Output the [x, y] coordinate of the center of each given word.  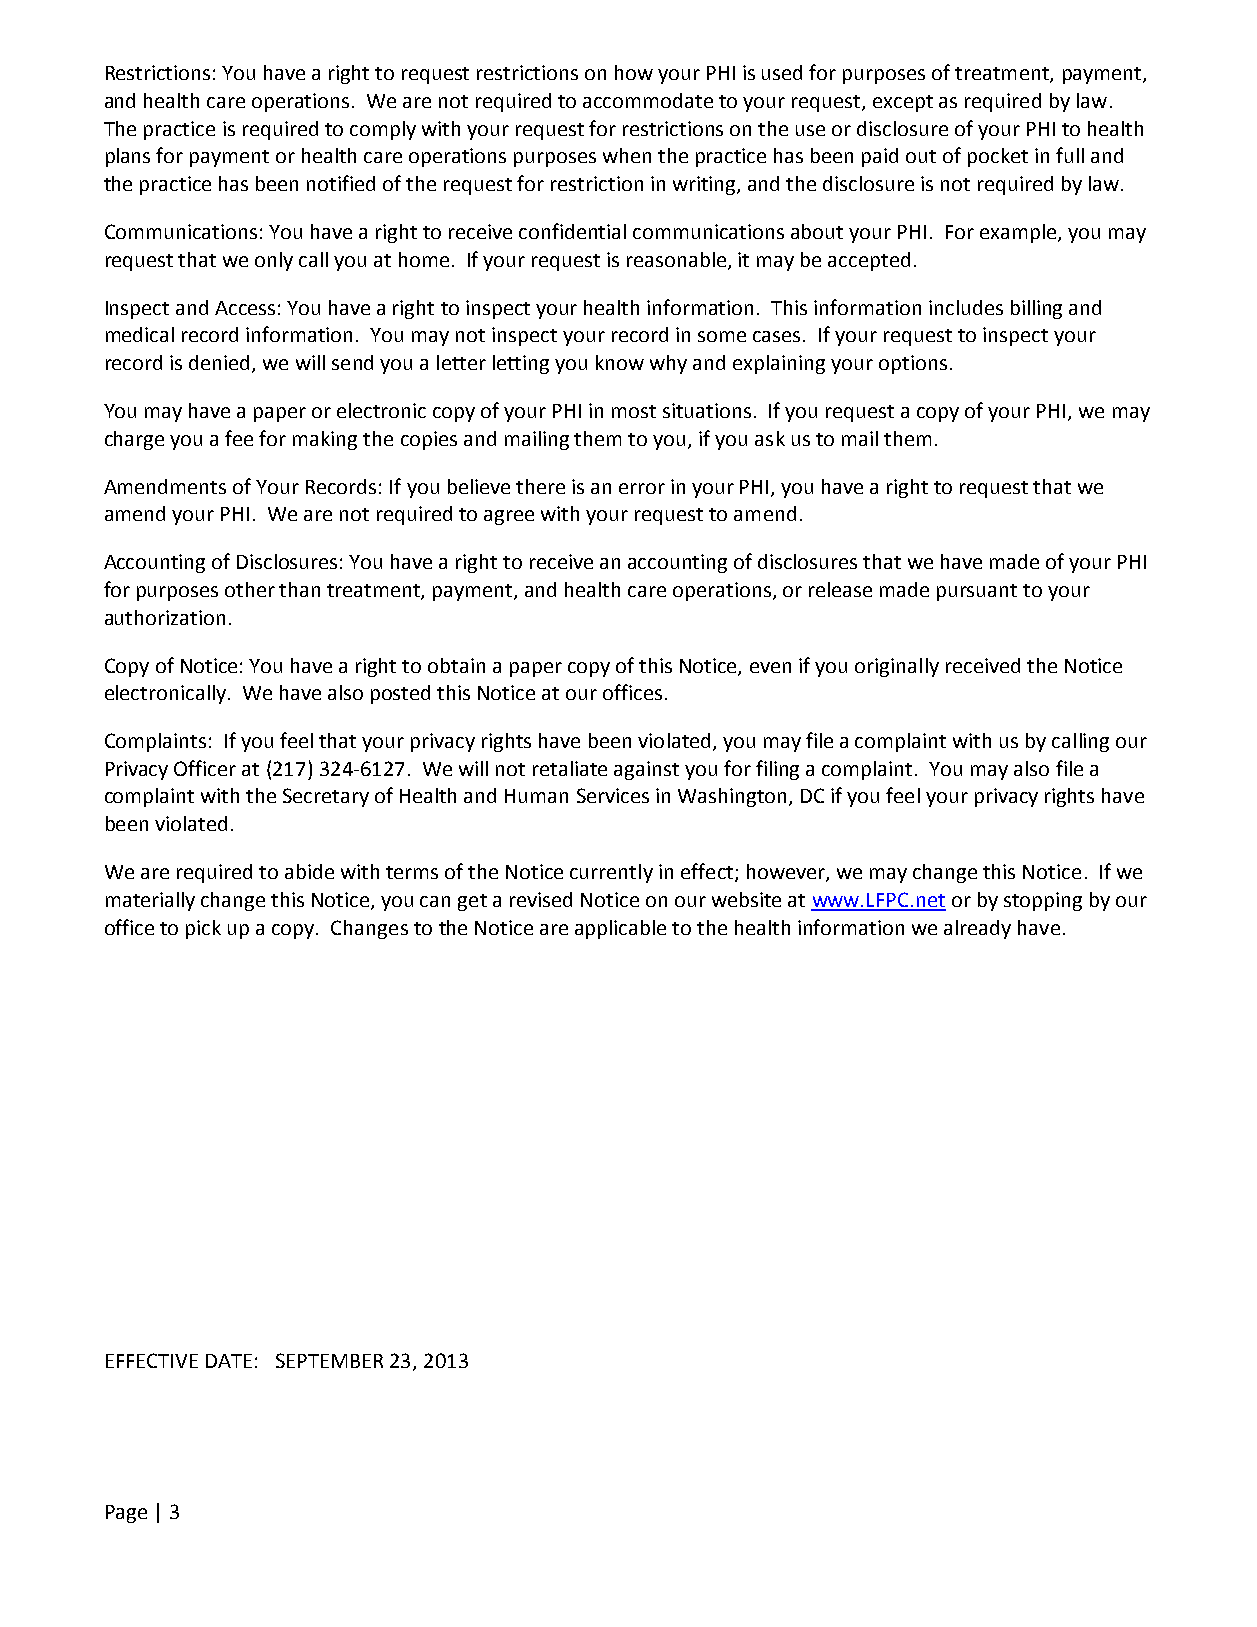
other [250, 589]
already [977, 929]
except [903, 103]
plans [128, 157]
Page [126, 1514]
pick [203, 929]
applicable [620, 929]
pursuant [977, 592]
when [627, 155]
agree [509, 517]
